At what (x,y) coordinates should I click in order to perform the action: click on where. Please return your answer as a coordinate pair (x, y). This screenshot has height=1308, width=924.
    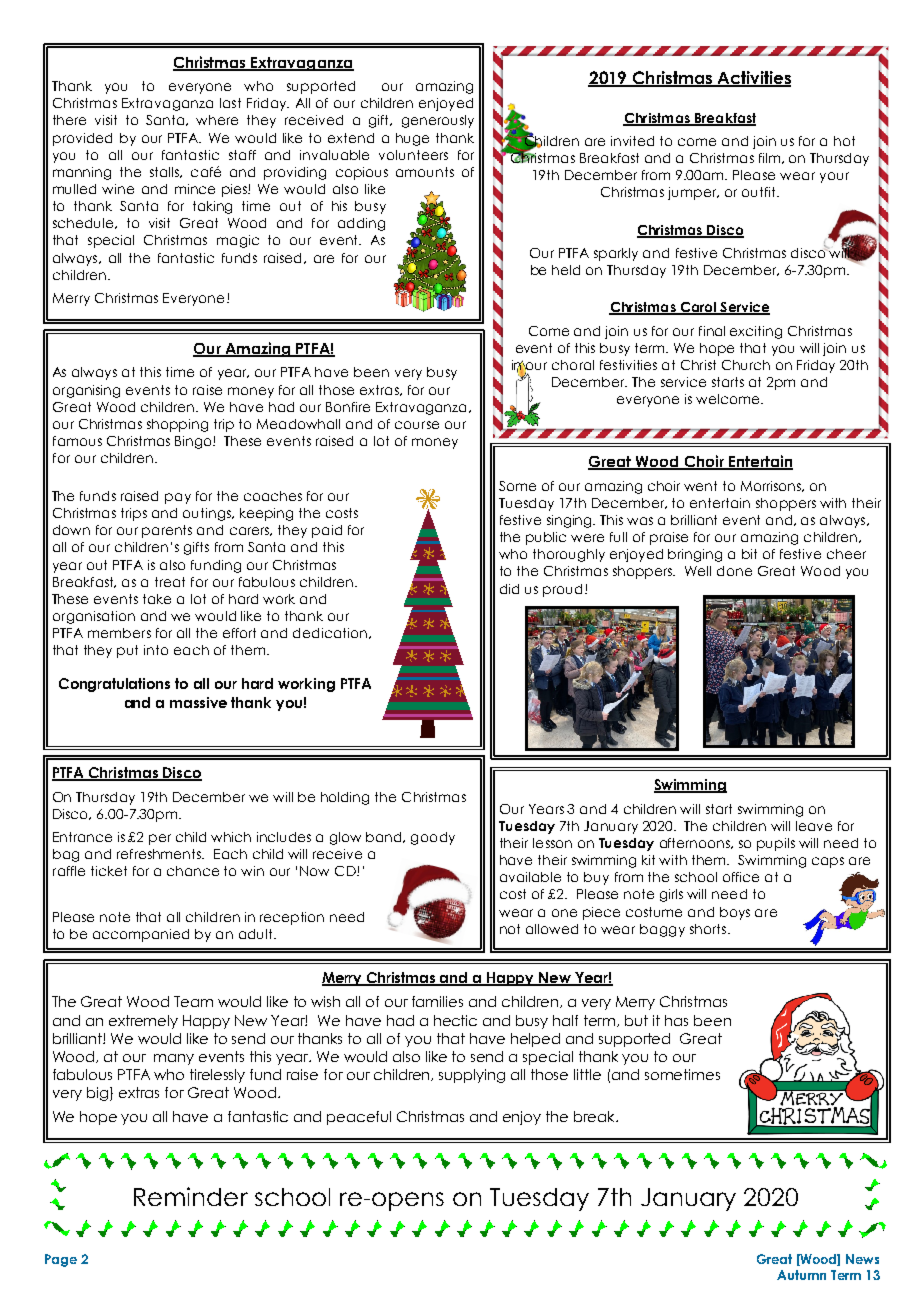
    Looking at the image, I should click on (217, 120).
